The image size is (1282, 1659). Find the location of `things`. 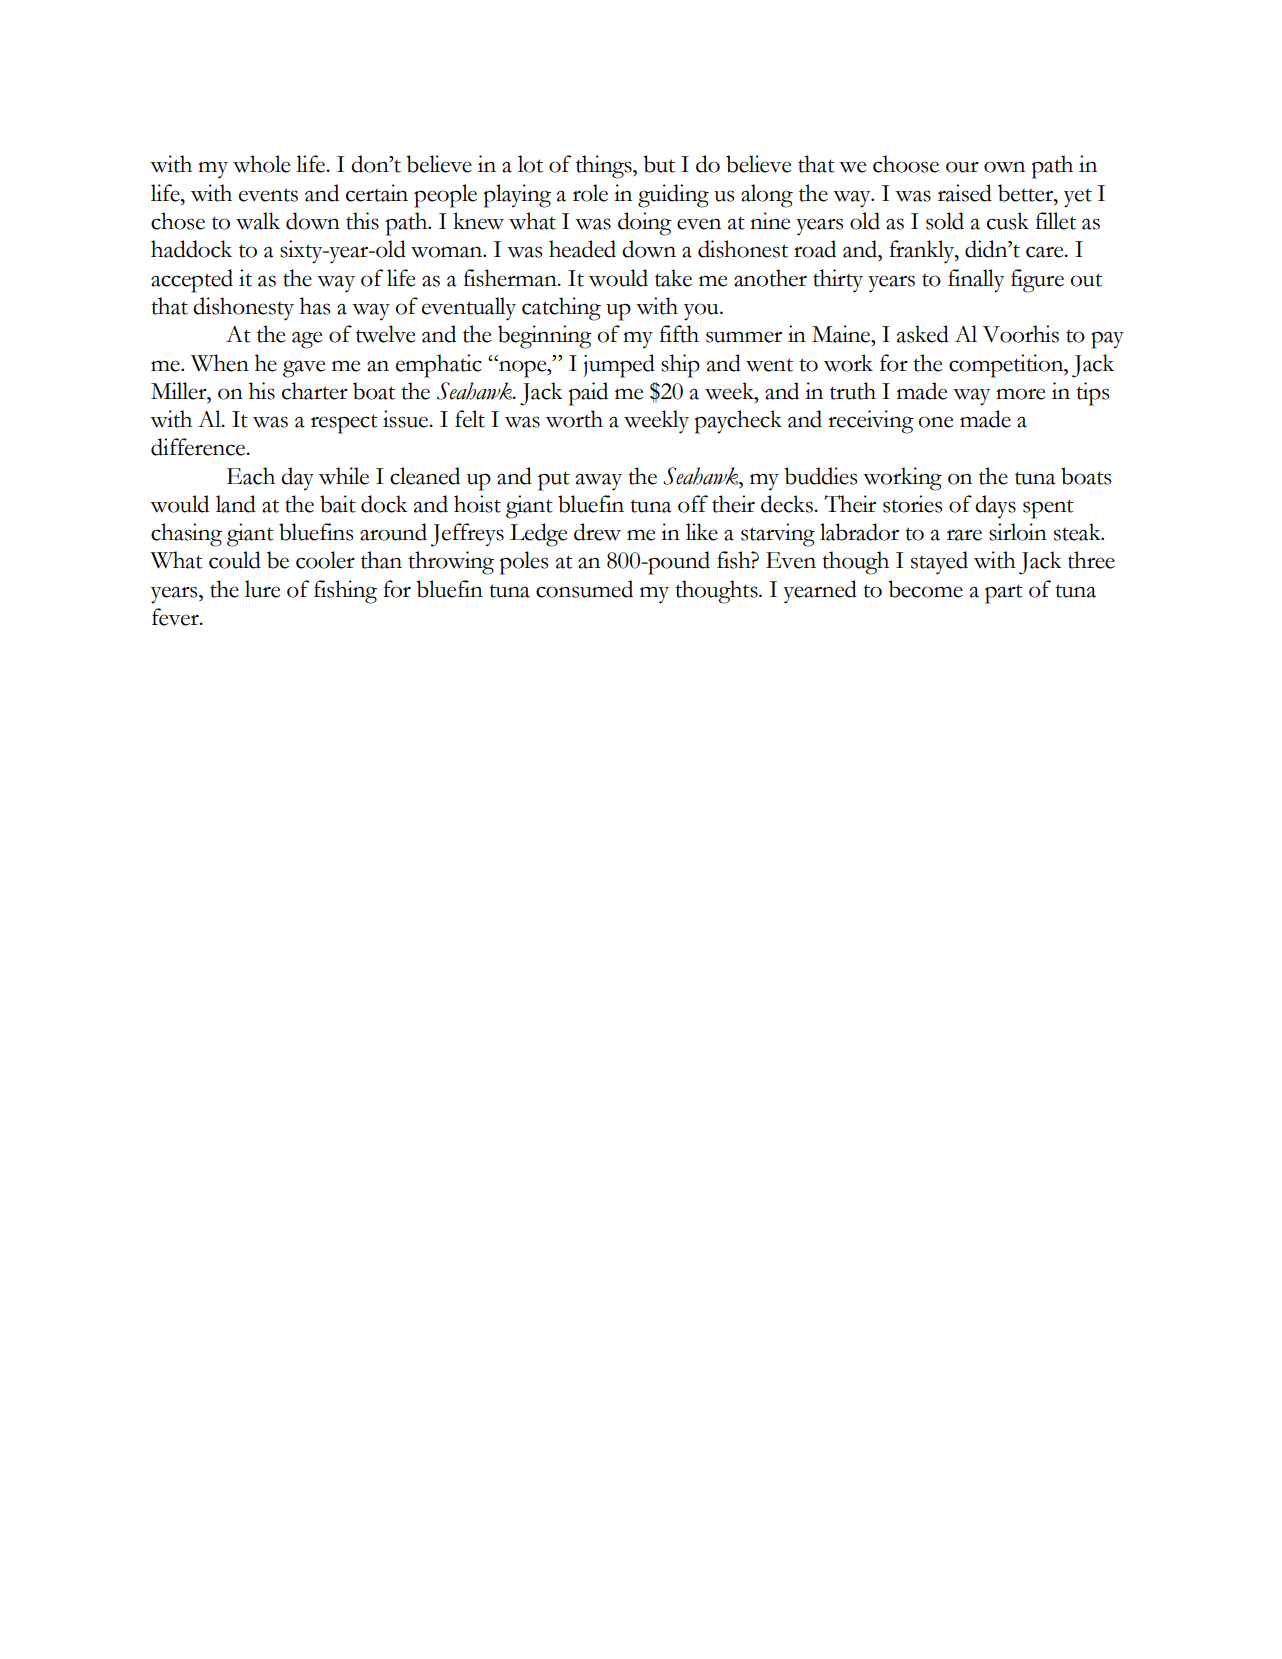

things is located at coordinates (605, 167).
